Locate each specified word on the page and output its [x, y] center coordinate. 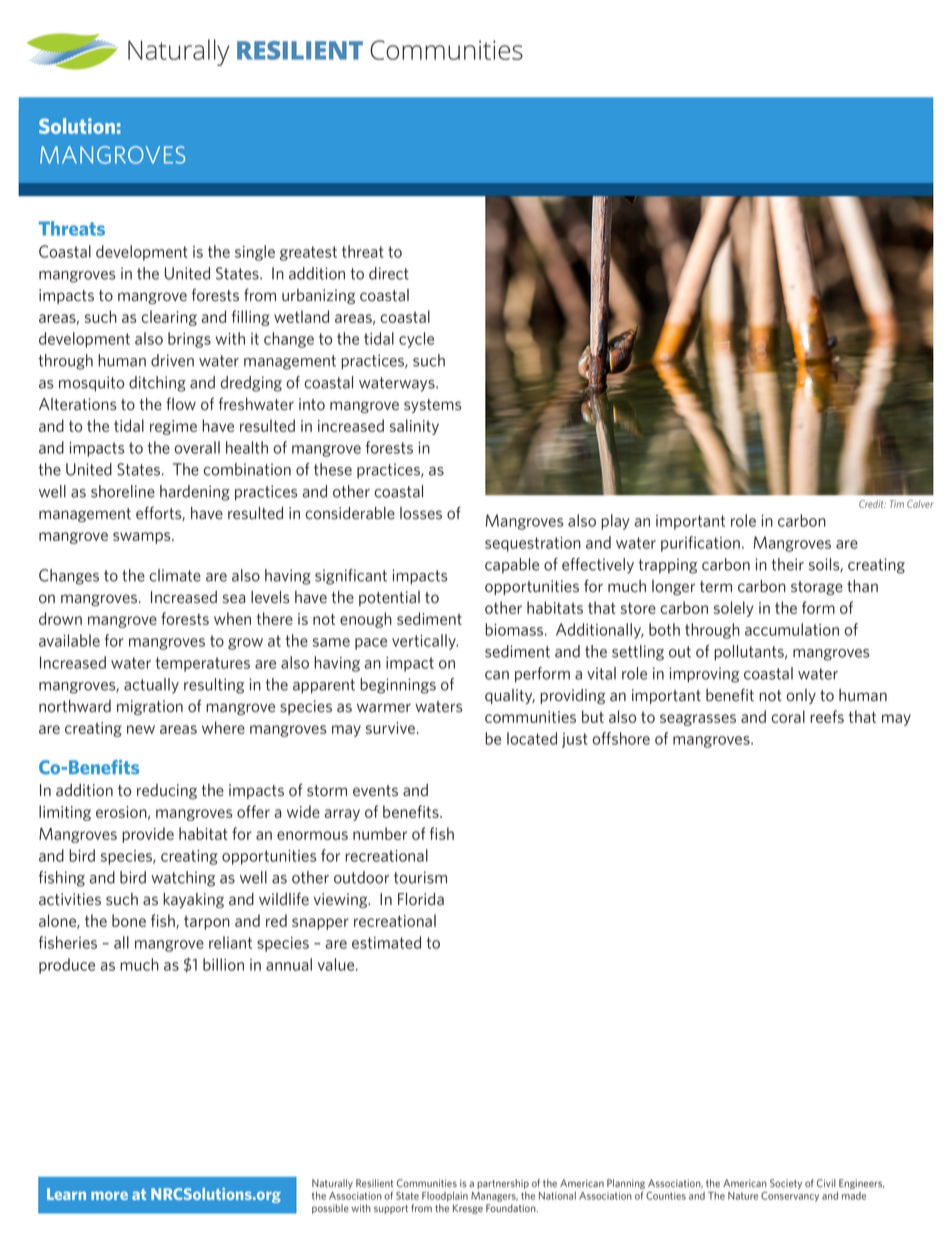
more [109, 1195]
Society [786, 1184]
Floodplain [445, 1197]
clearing [169, 318]
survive [390, 728]
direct [389, 273]
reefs [827, 716]
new [141, 729]
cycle [416, 340]
